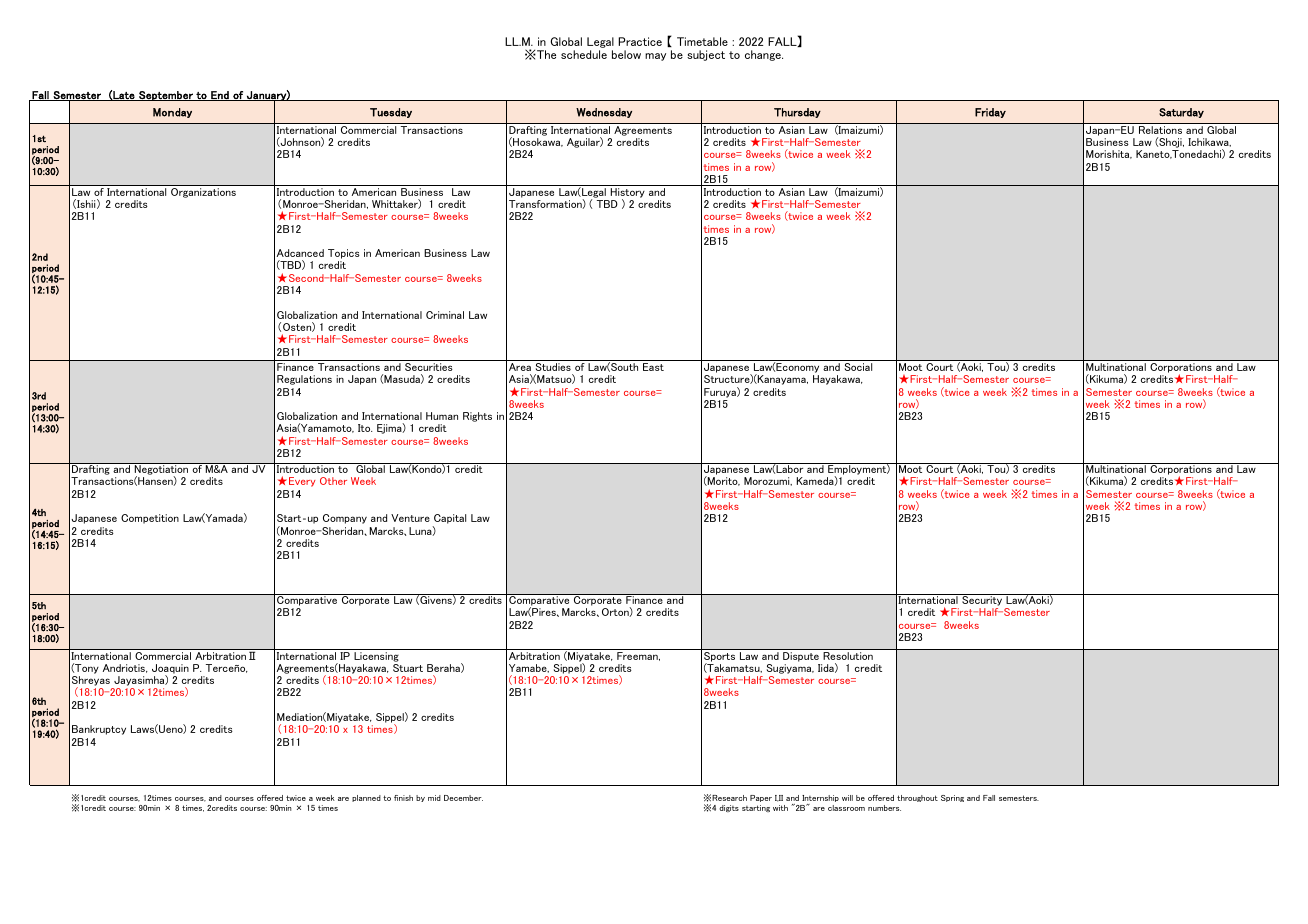  I want to click on may, so click(655, 57).
